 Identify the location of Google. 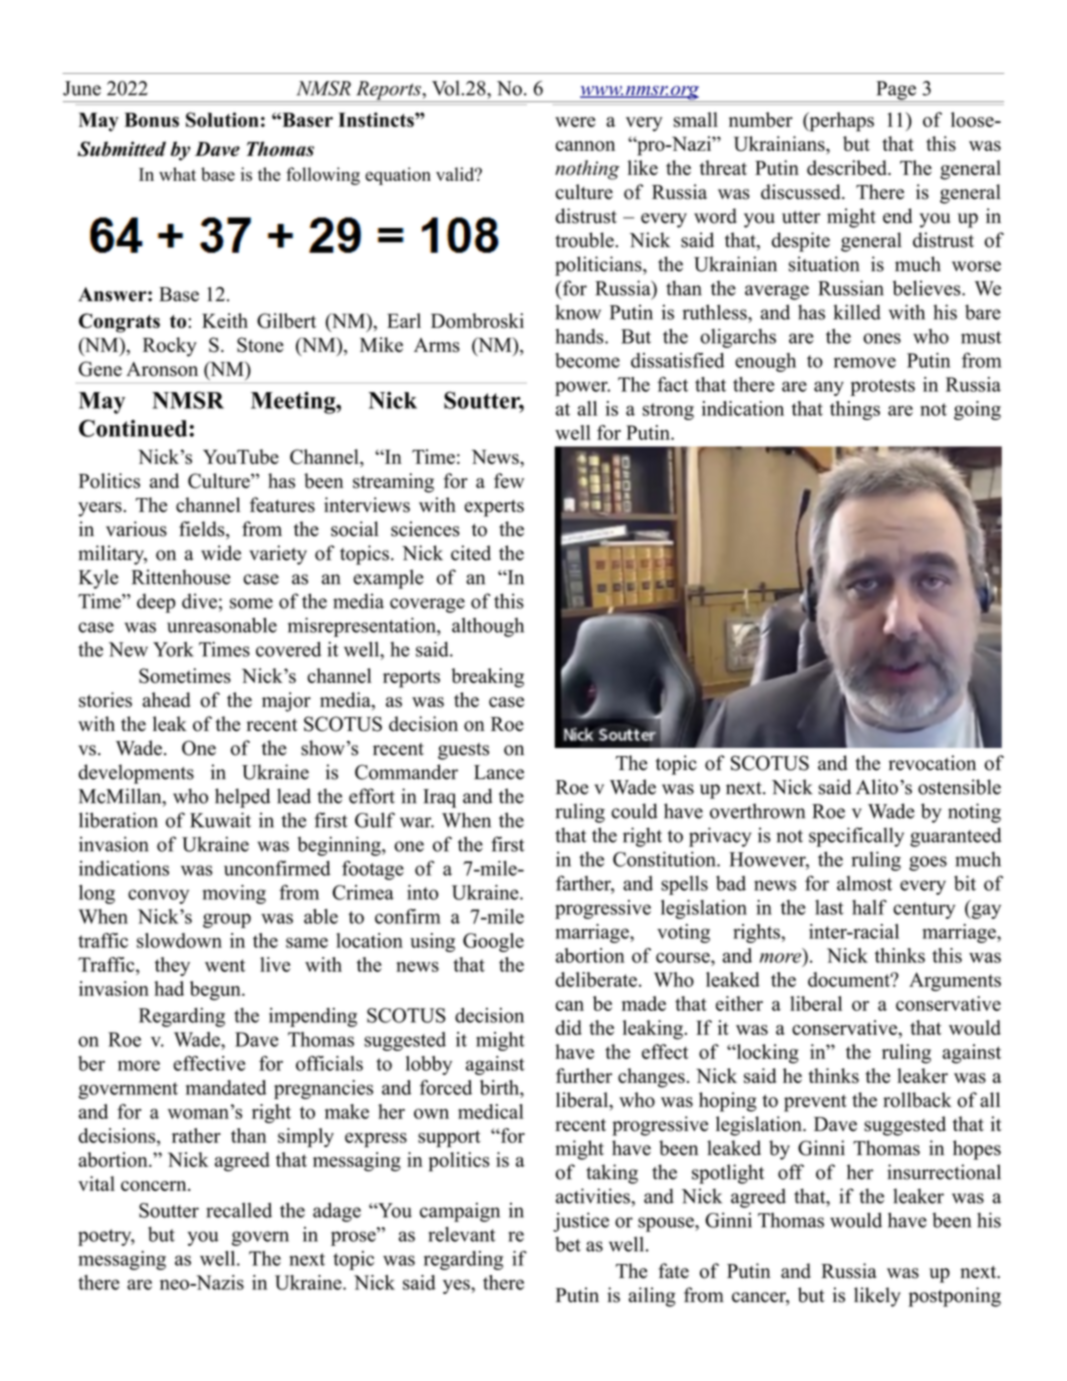
(493, 942).
